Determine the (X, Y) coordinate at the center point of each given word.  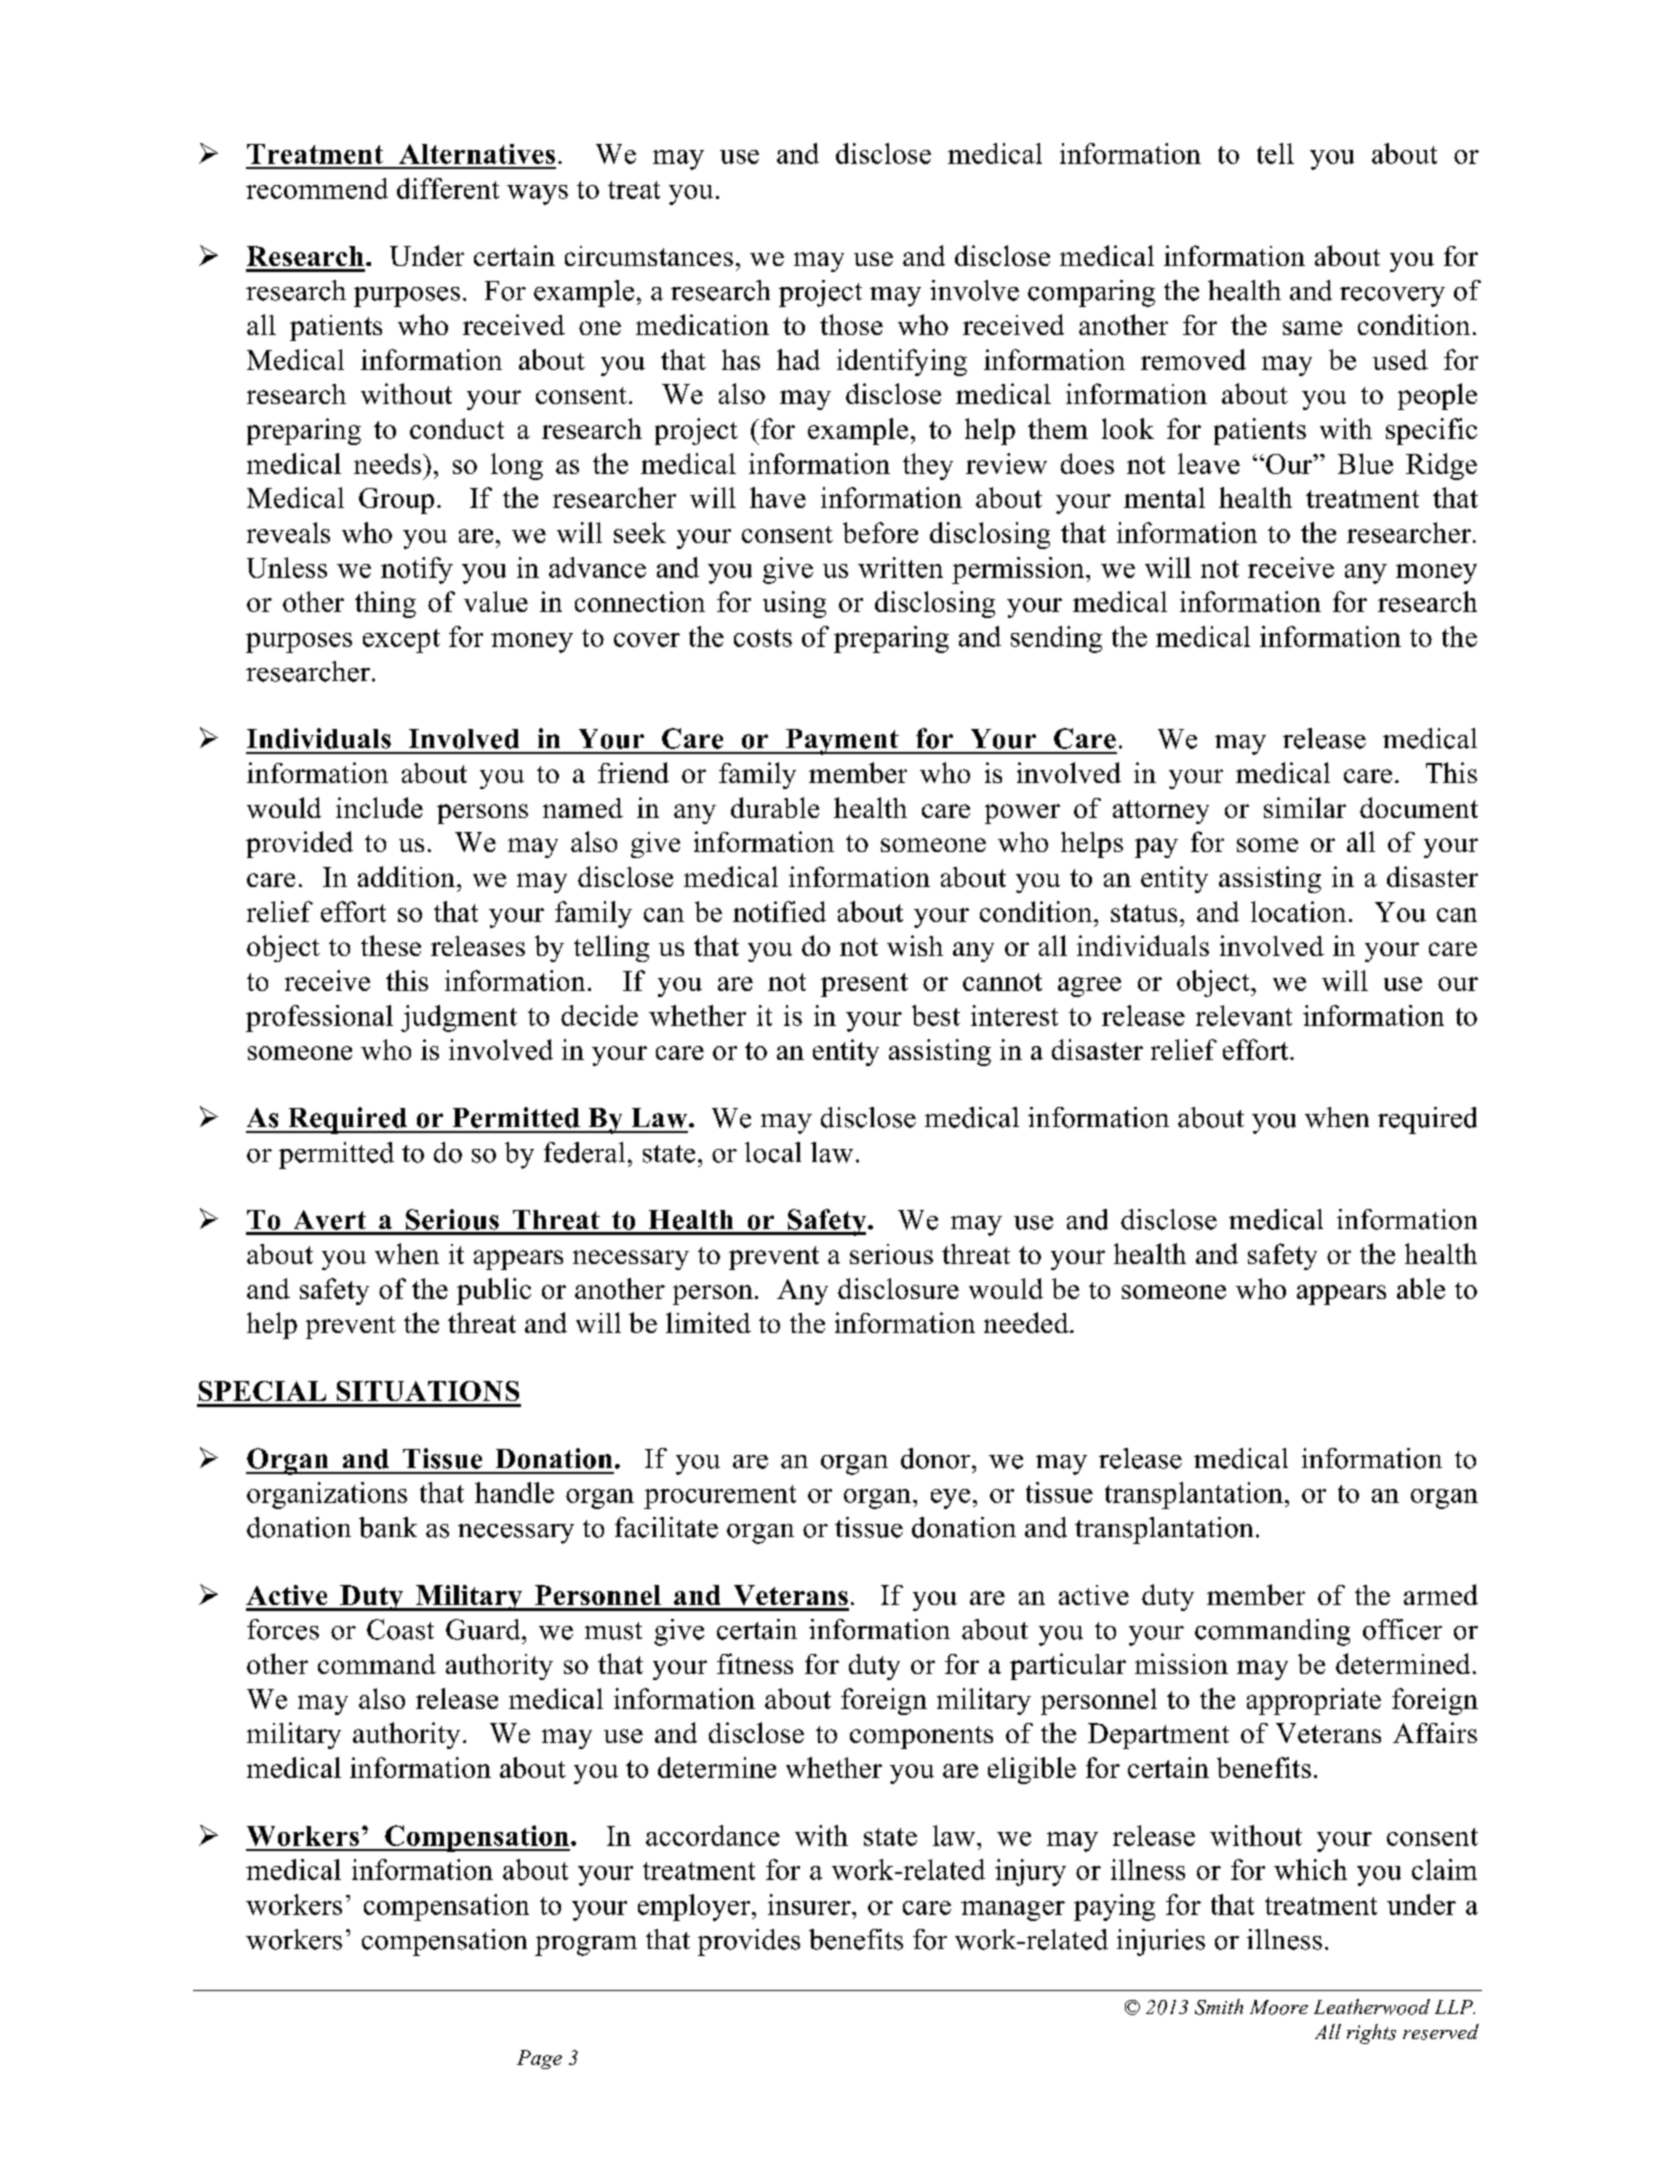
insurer (810, 1904)
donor (937, 1458)
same (1312, 328)
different (448, 188)
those (851, 324)
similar (1305, 807)
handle (514, 1492)
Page (539, 2059)
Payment (842, 742)
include (379, 807)
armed (1441, 1594)
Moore (1279, 2007)
